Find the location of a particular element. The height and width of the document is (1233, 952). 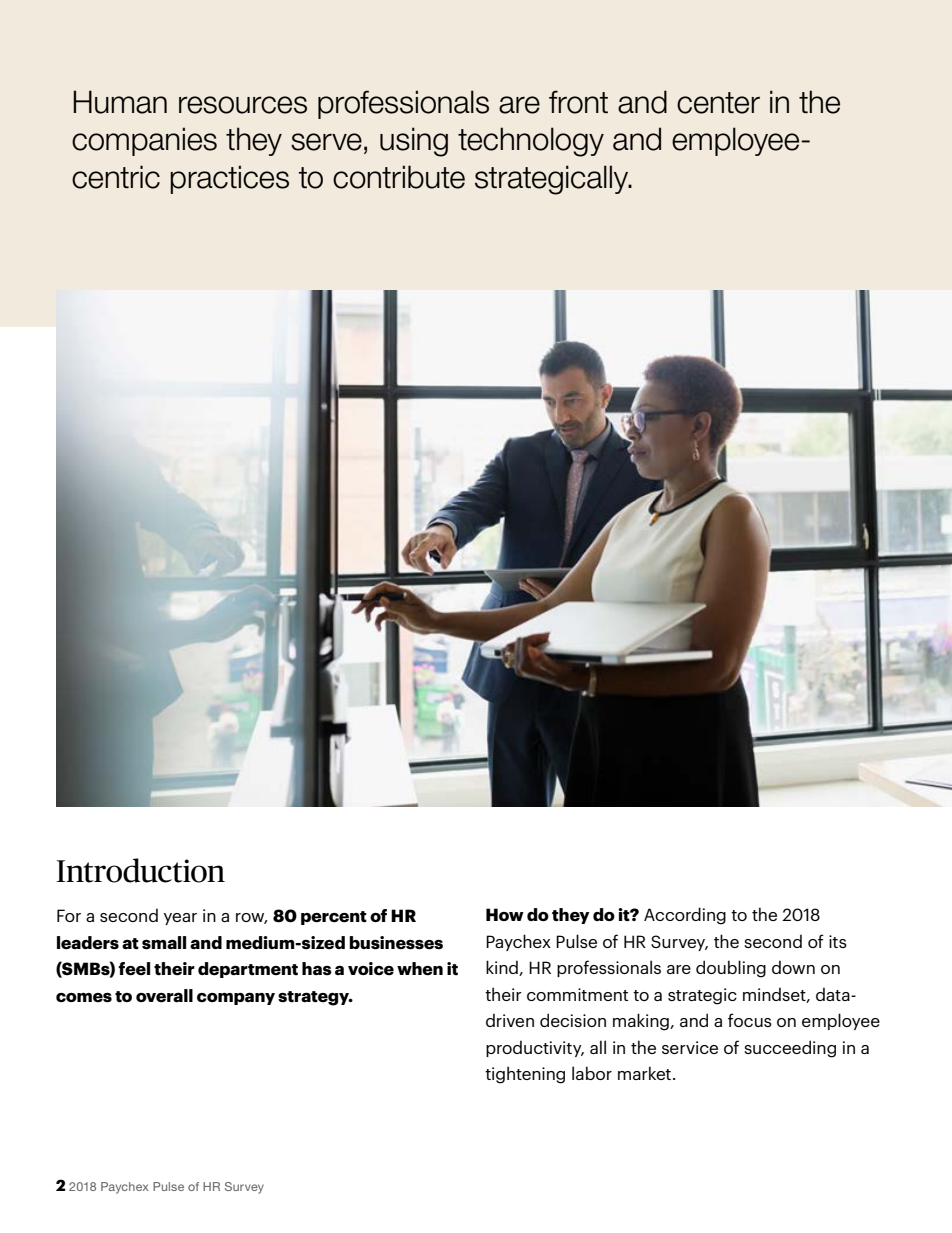

using is located at coordinates (414, 142).
